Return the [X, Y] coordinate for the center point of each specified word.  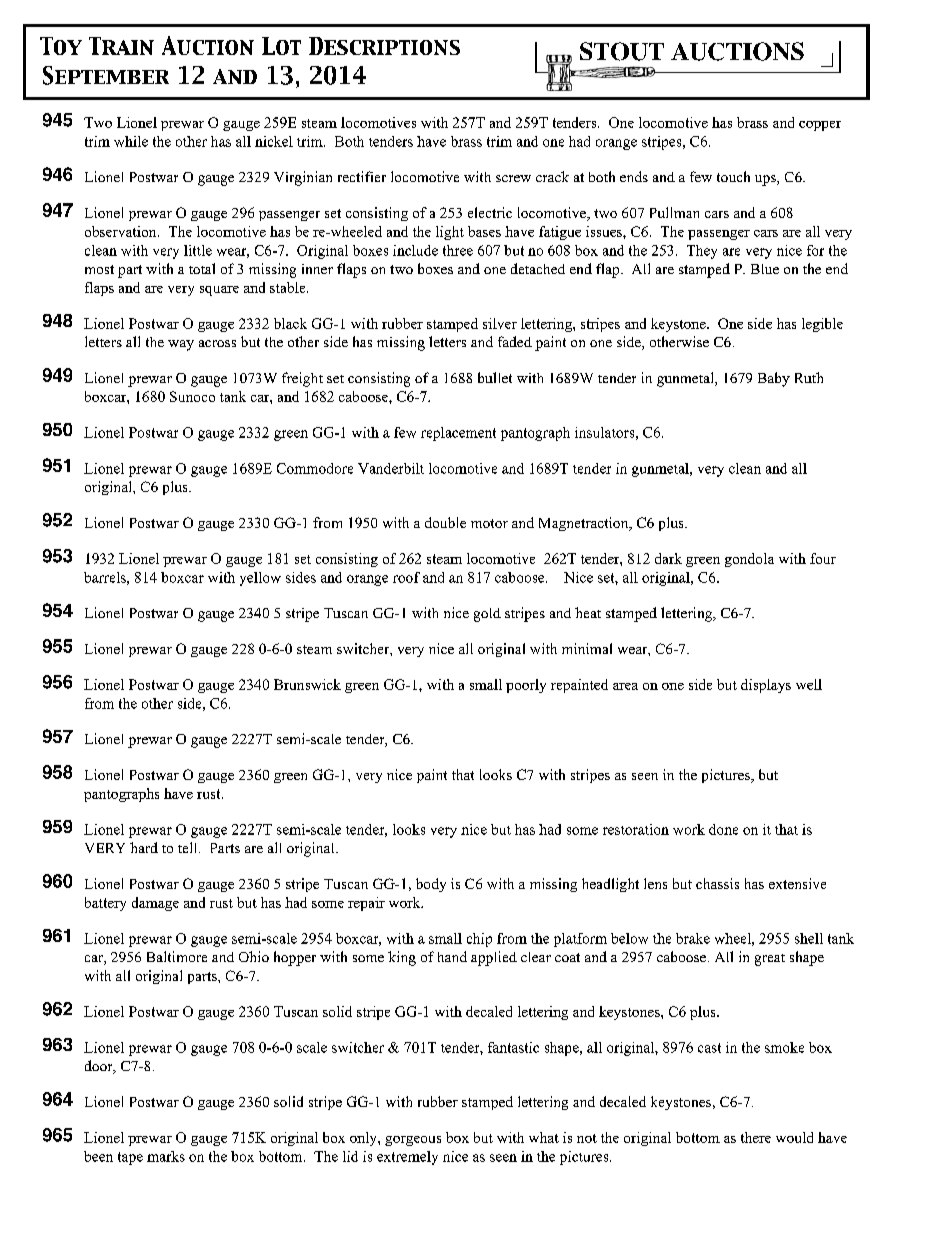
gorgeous [413, 1141]
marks [166, 1156]
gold [487, 615]
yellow [260, 579]
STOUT [622, 51]
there [756, 1137]
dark [668, 558]
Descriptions [384, 46]
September [106, 75]
